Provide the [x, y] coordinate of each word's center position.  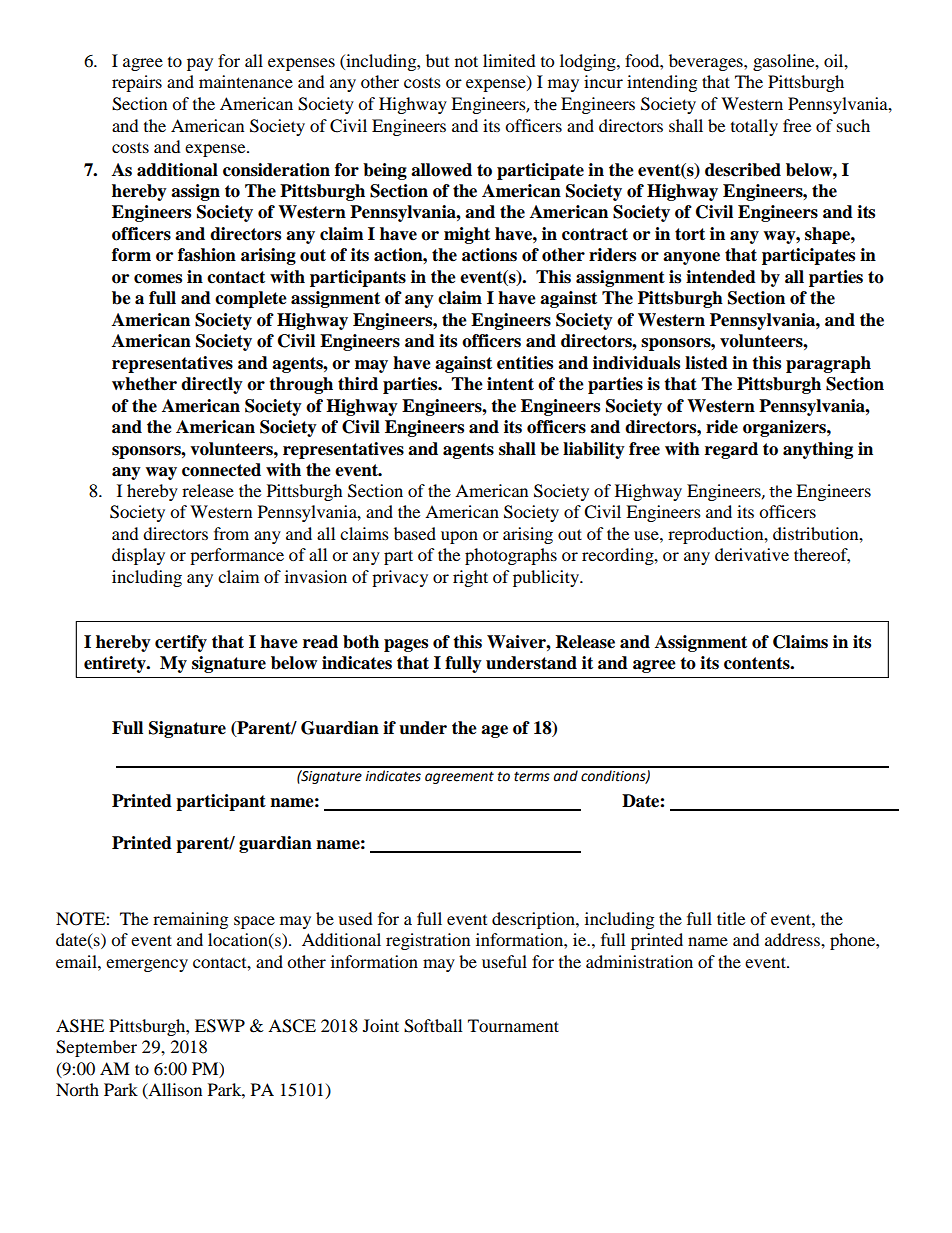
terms [532, 776]
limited [509, 60]
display [138, 556]
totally [754, 127]
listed [706, 363]
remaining [190, 920]
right [470, 578]
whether [144, 384]
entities [525, 363]
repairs [137, 83]
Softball [433, 1026]
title [731, 918]
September [96, 1048]
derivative [752, 554]
